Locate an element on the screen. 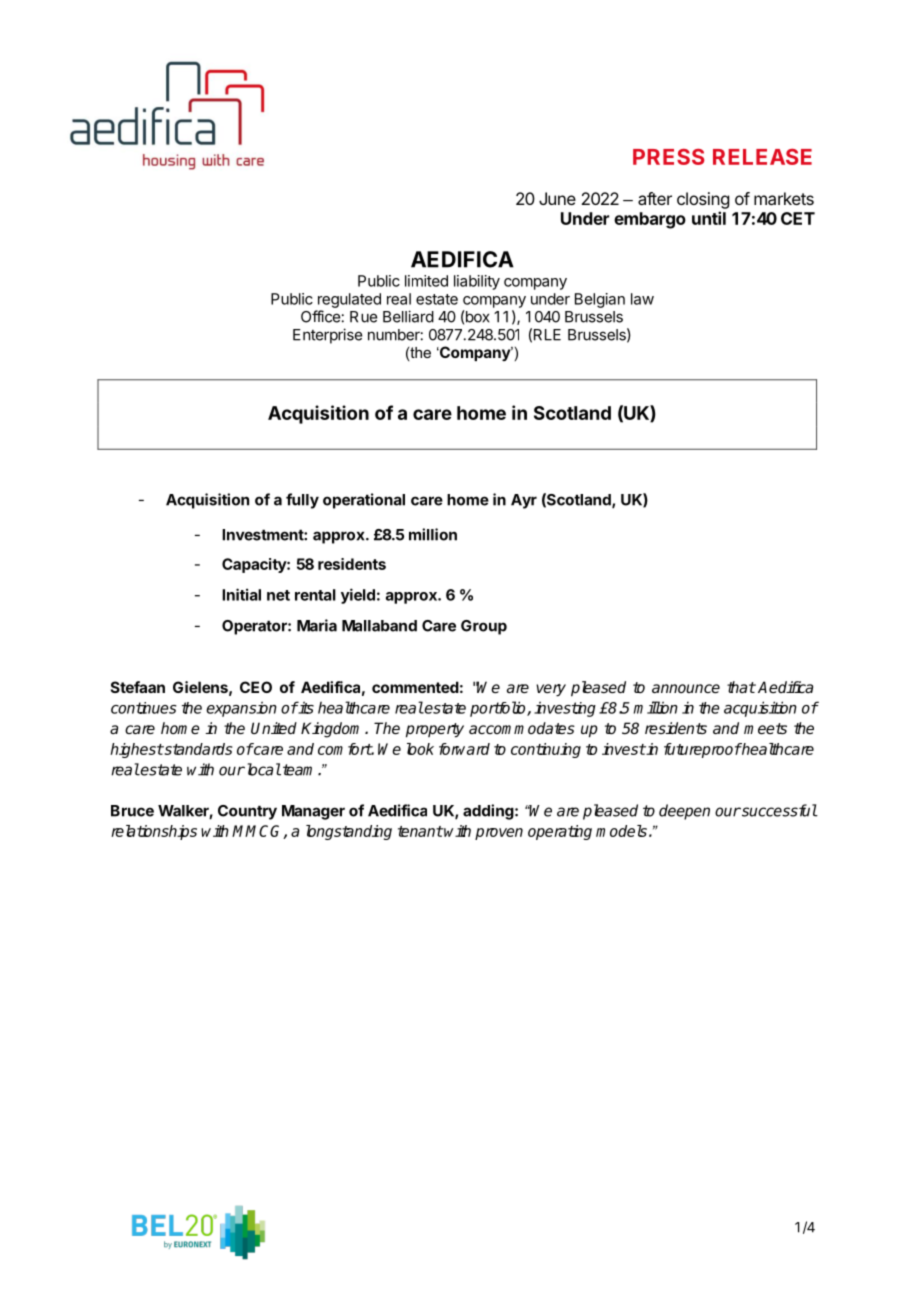 This screenshot has width=924, height=1308. Group is located at coordinates (484, 627).
